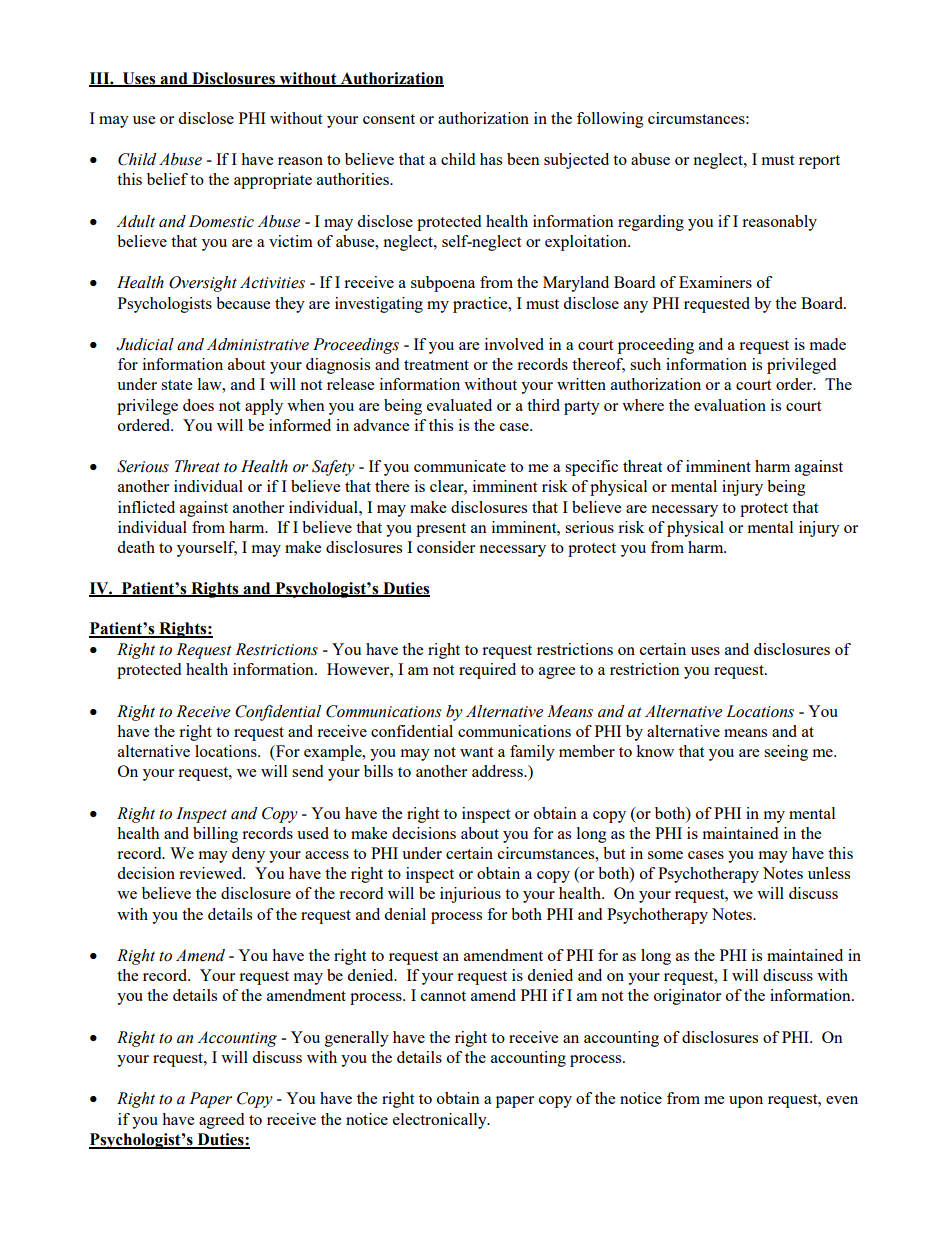  What do you see at coordinates (212, 873) in the page?
I see `reviewed` at bounding box center [212, 873].
